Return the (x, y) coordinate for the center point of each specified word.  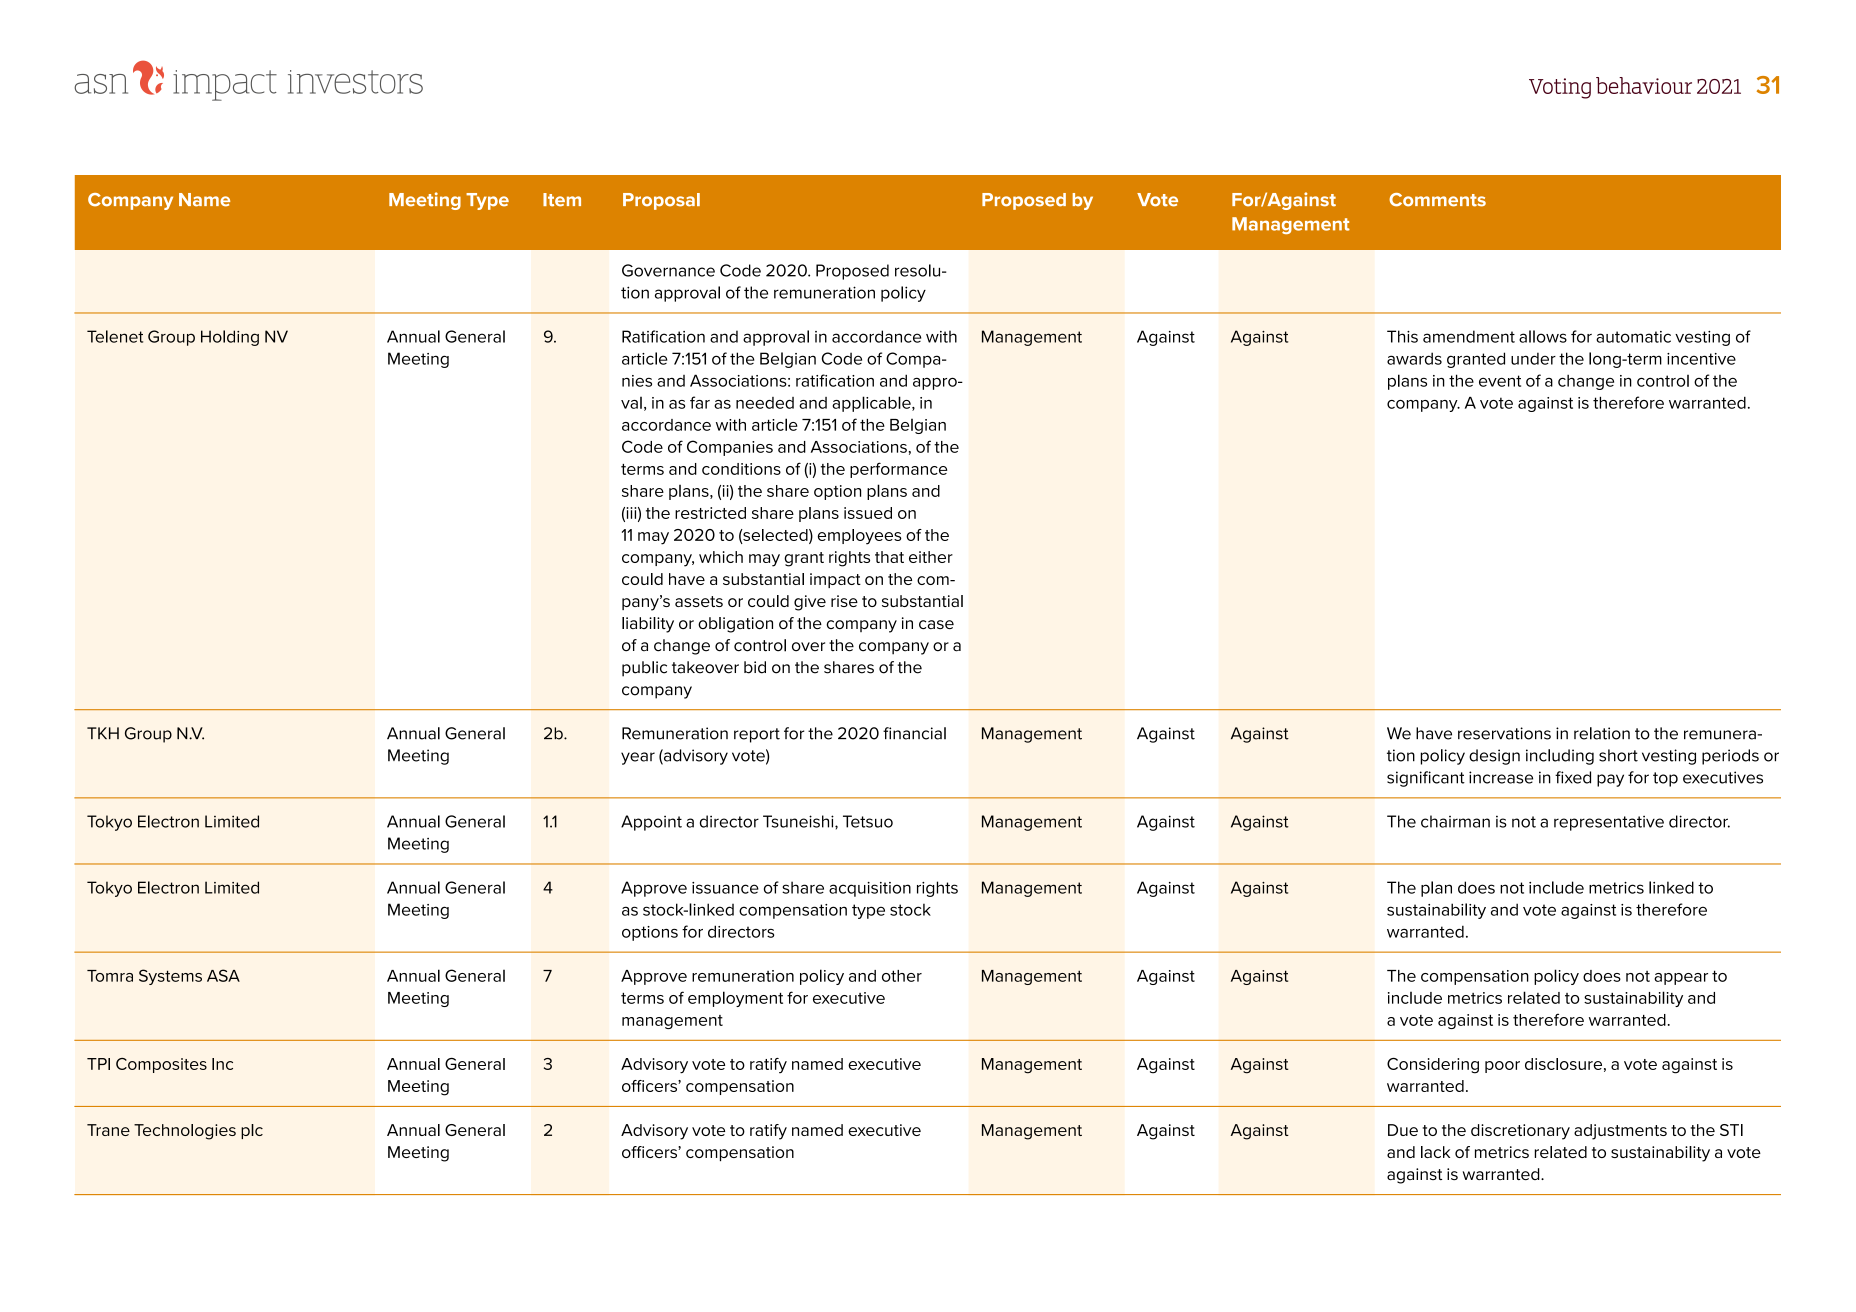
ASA (223, 975)
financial (914, 733)
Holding (230, 338)
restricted (710, 513)
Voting (1560, 88)
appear (1681, 979)
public (644, 669)
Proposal (661, 201)
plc (252, 1131)
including (1560, 757)
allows (1543, 336)
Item (562, 200)
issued (868, 513)
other (902, 976)
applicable (872, 404)
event (1500, 381)
